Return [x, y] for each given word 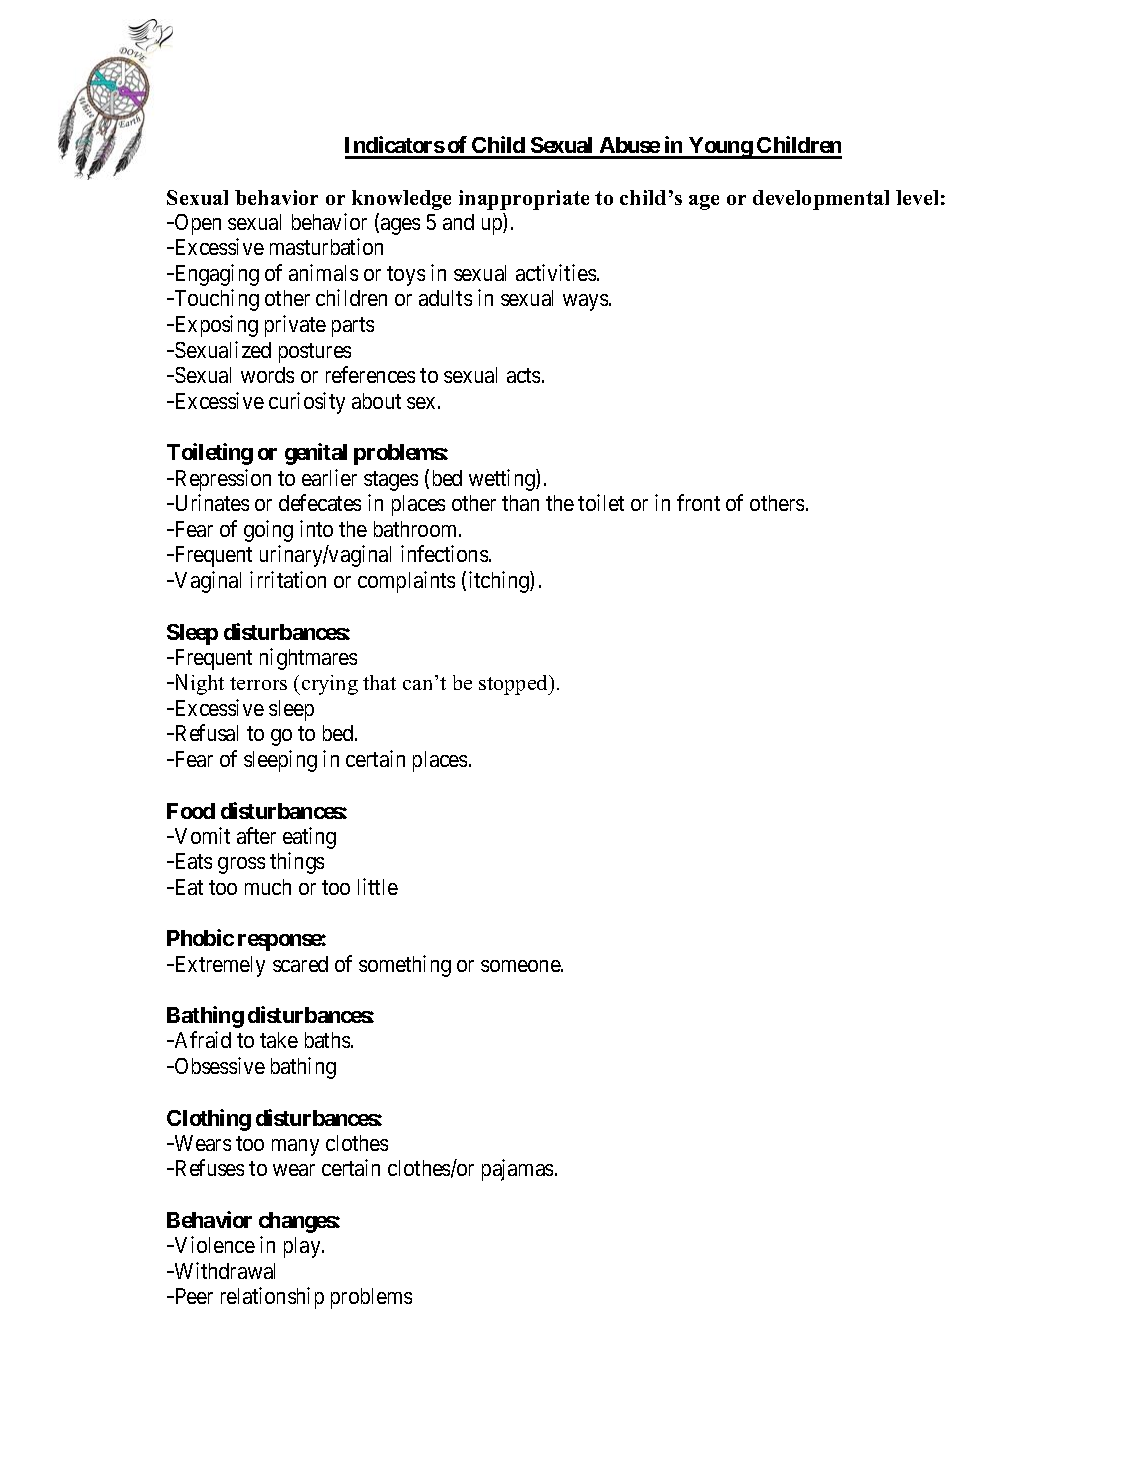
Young [720, 148]
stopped [515, 685]
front [698, 502]
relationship [272, 1298]
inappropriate [524, 200]
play [303, 1247]
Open [196, 224]
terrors [258, 683]
